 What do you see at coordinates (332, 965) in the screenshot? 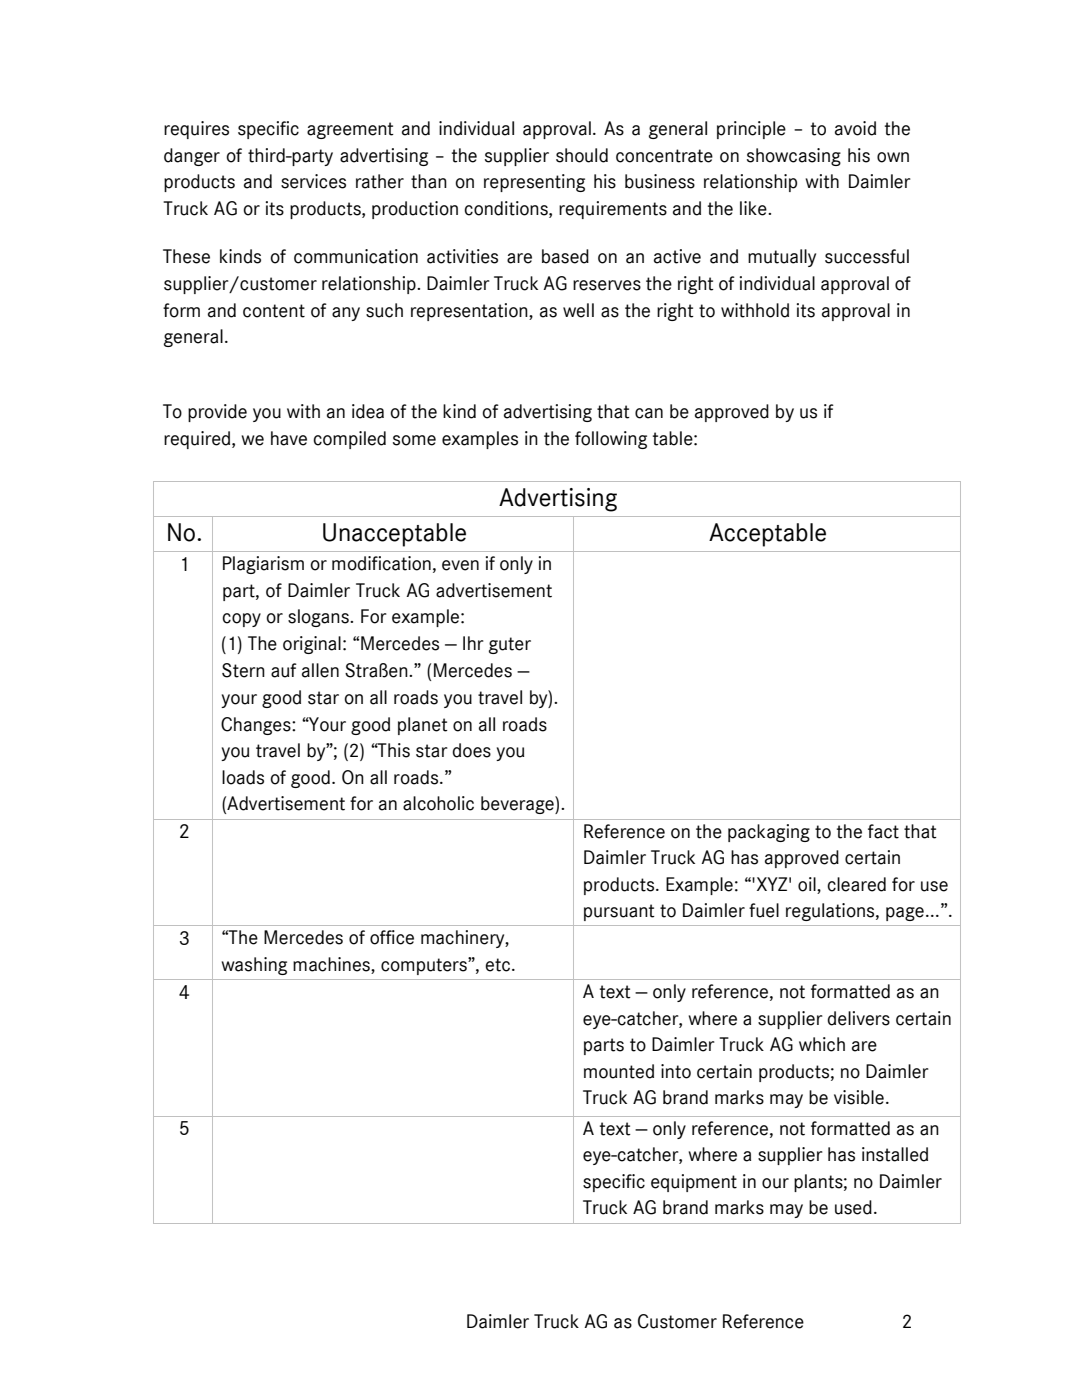
I see `machines` at bounding box center [332, 965].
